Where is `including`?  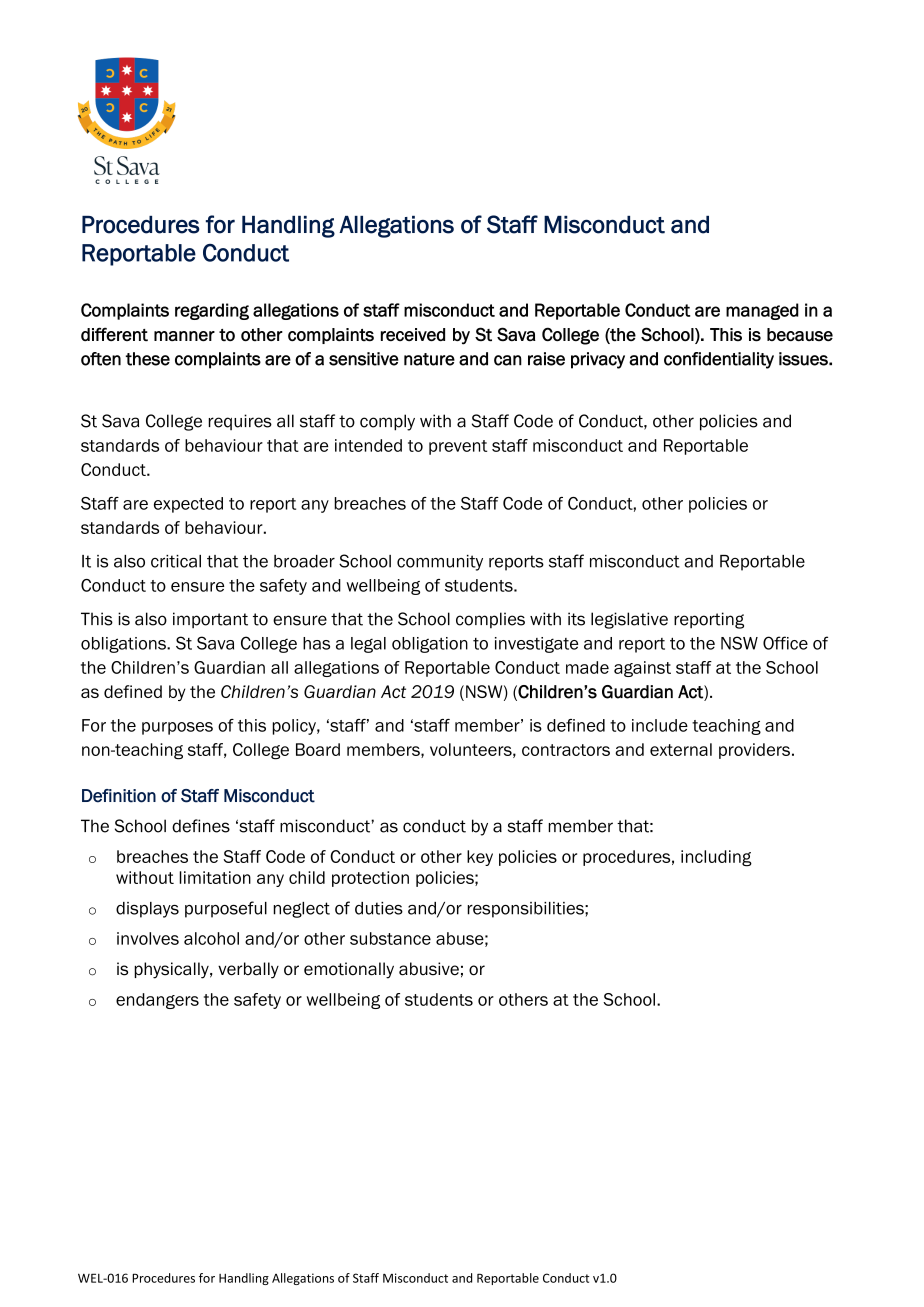
including is located at coordinates (716, 858).
